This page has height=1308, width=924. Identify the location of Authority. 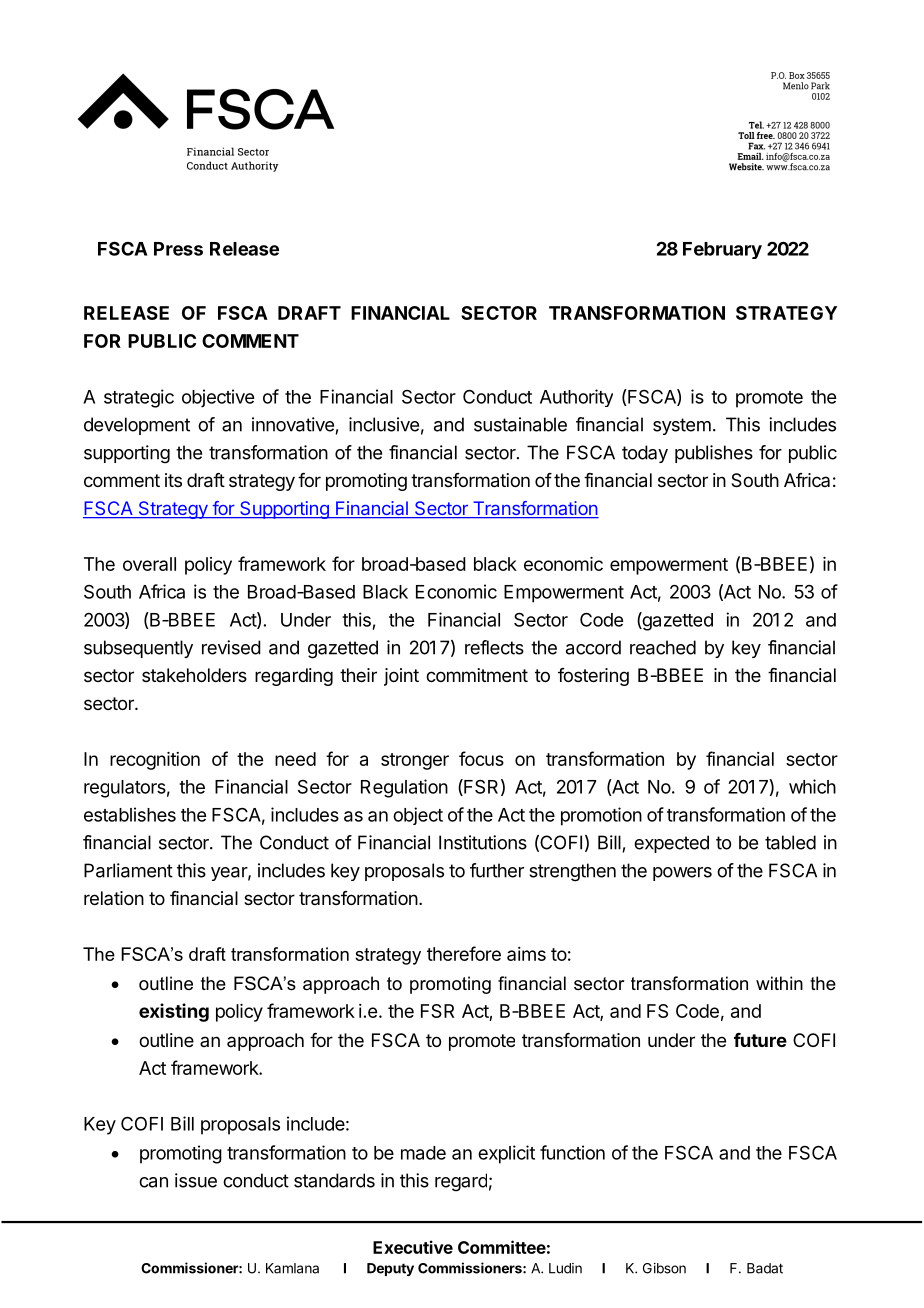
(576, 398).
